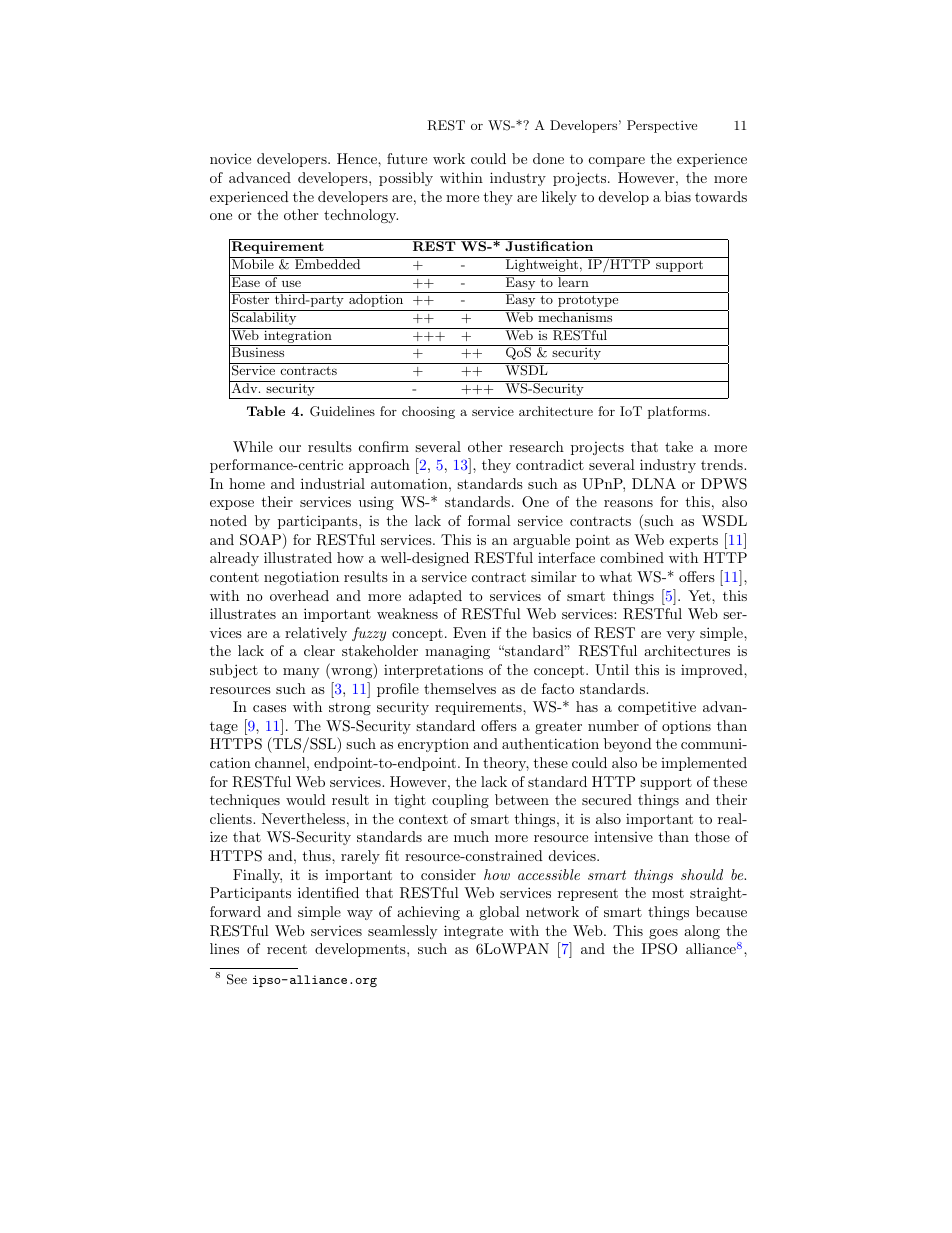 The image size is (952, 1233). I want to click on choosing, so click(428, 412).
